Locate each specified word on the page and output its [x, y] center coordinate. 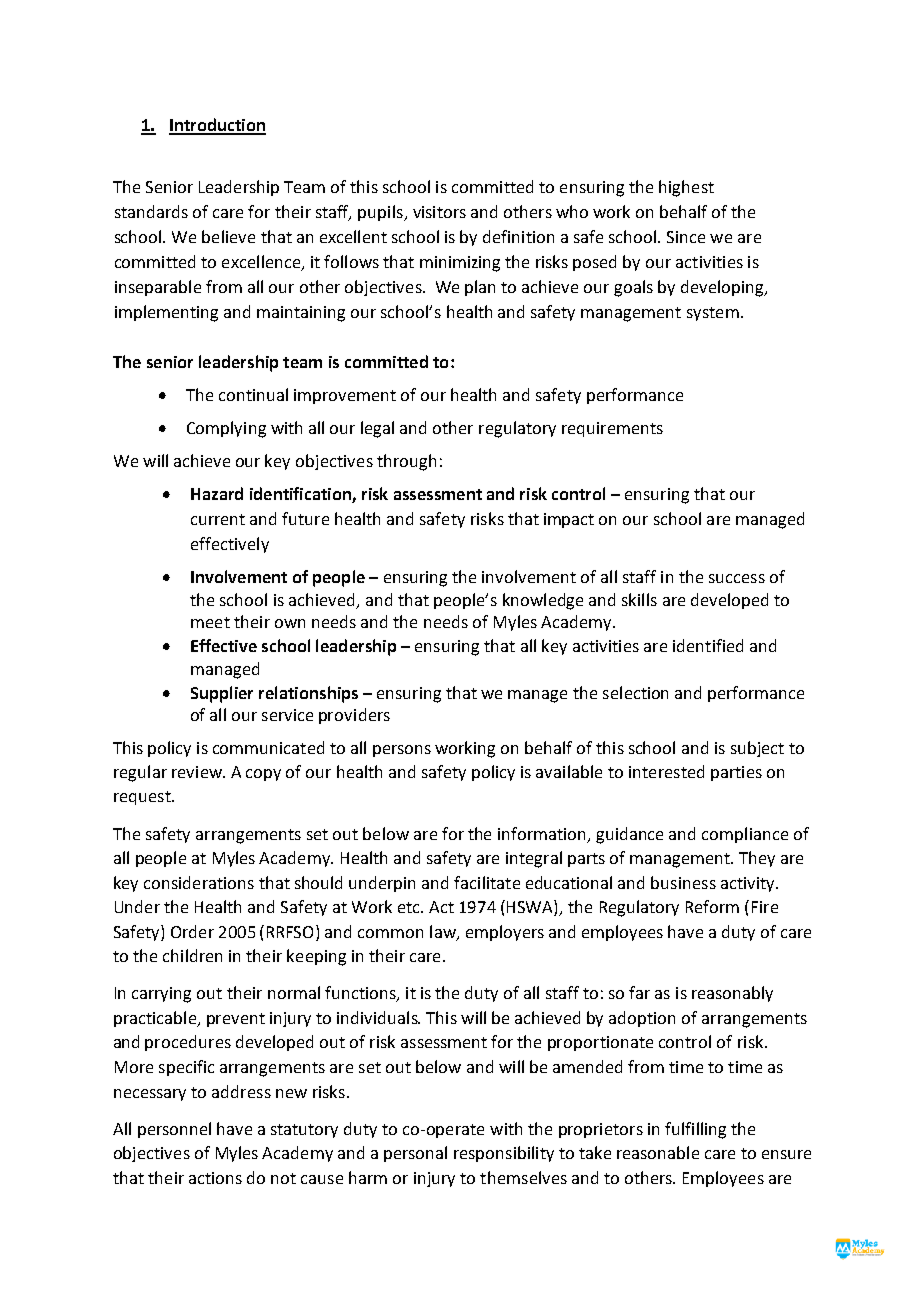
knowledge [543, 601]
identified [708, 645]
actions [215, 1178]
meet [210, 622]
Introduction [217, 126]
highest [686, 188]
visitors [439, 212]
